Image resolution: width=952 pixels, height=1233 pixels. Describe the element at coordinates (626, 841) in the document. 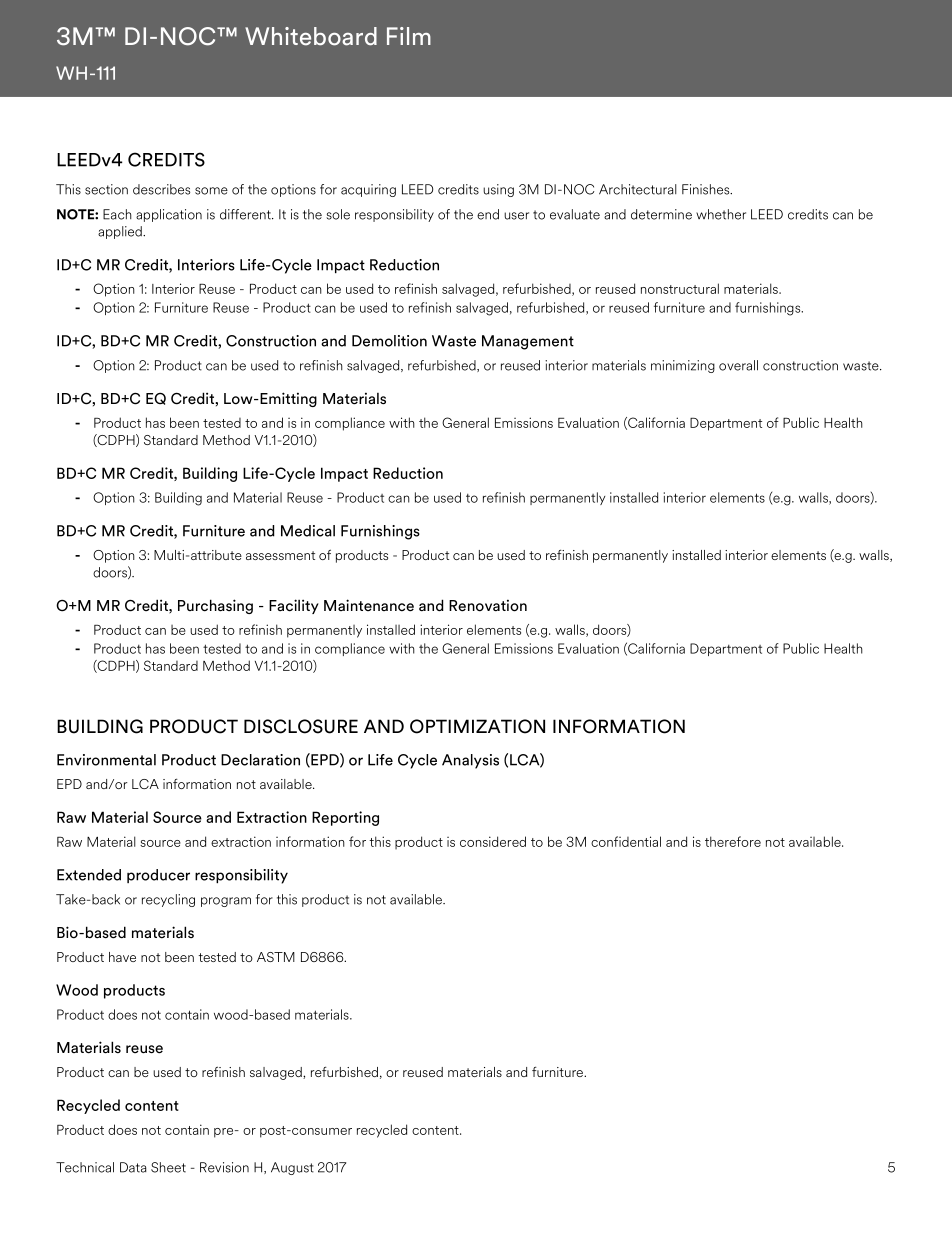

I see `confidential` at that location.
